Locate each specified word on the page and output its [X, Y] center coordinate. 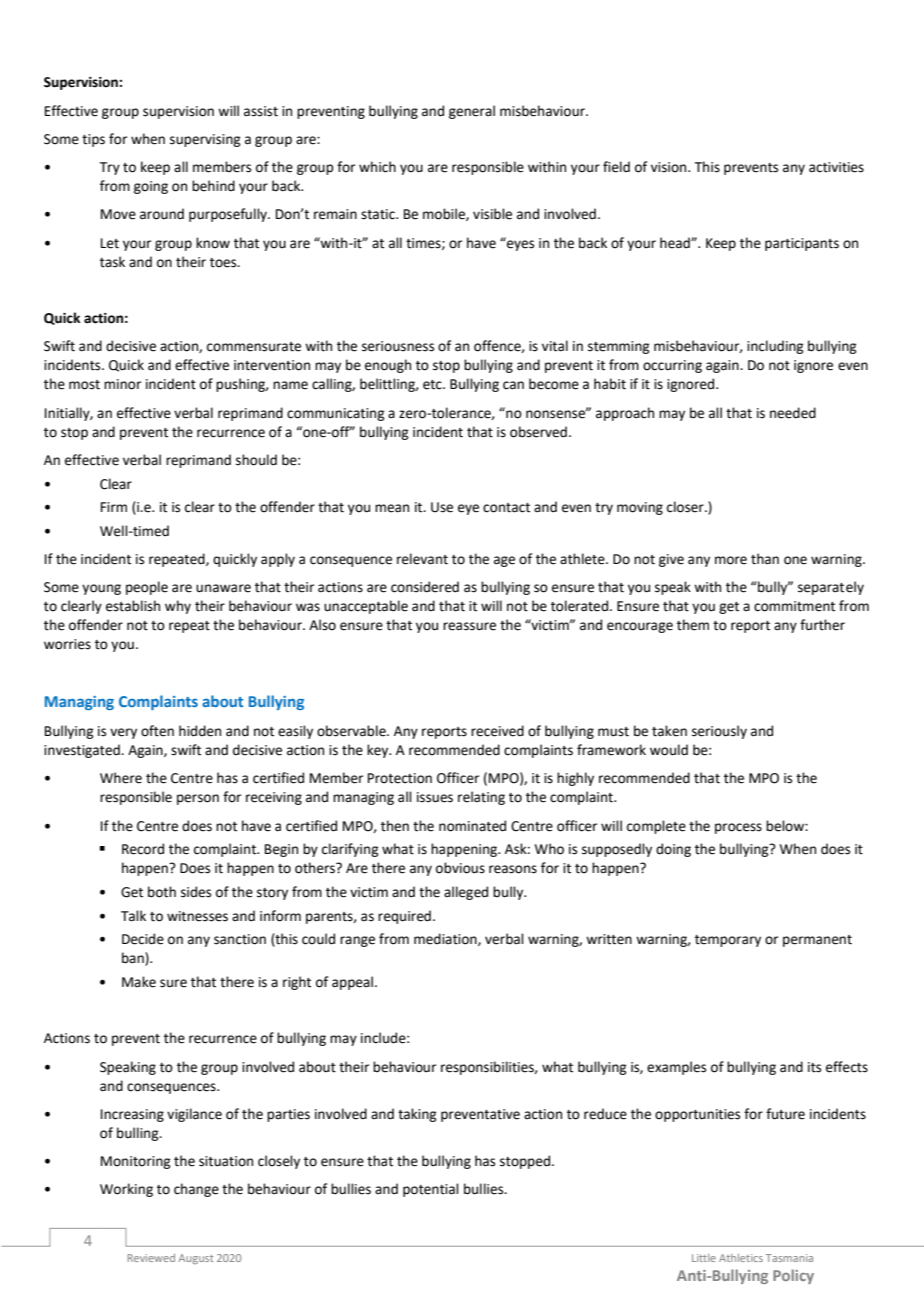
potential [431, 1190]
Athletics [741, 1258]
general [472, 112]
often [157, 731]
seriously [719, 732]
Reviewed [151, 1258]
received [497, 731]
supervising [205, 140]
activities [836, 167]
